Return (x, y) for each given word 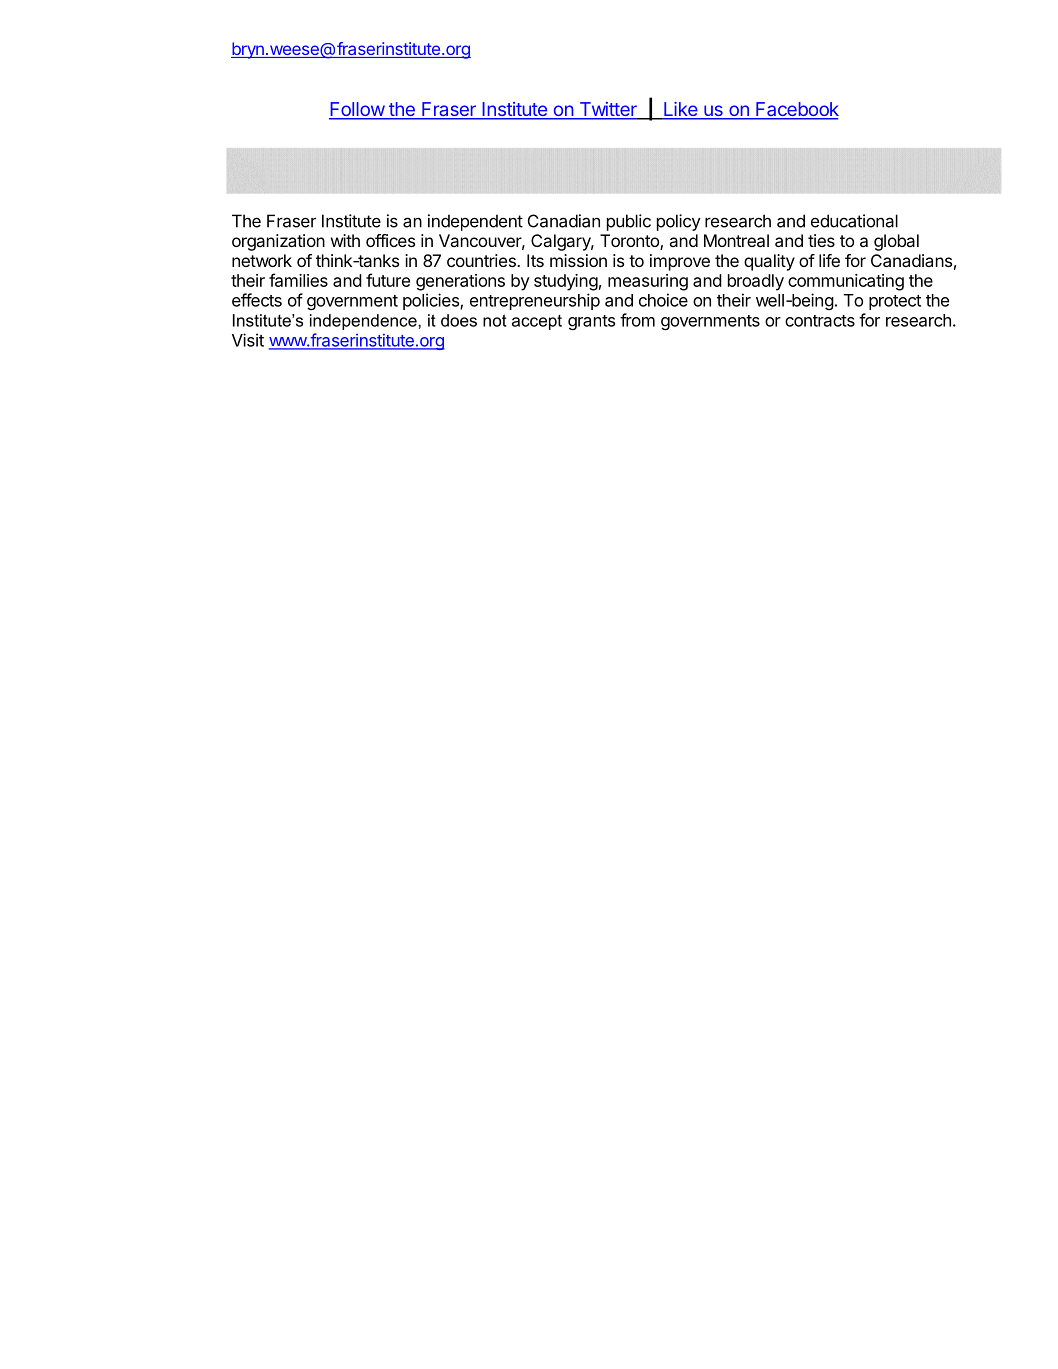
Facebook (796, 110)
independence (364, 322)
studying (566, 282)
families (298, 280)
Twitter (608, 110)
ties (821, 240)
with (345, 240)
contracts (820, 321)
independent (475, 222)
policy (679, 222)
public (629, 222)
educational (854, 221)
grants (591, 322)
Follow (357, 110)
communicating (846, 282)
